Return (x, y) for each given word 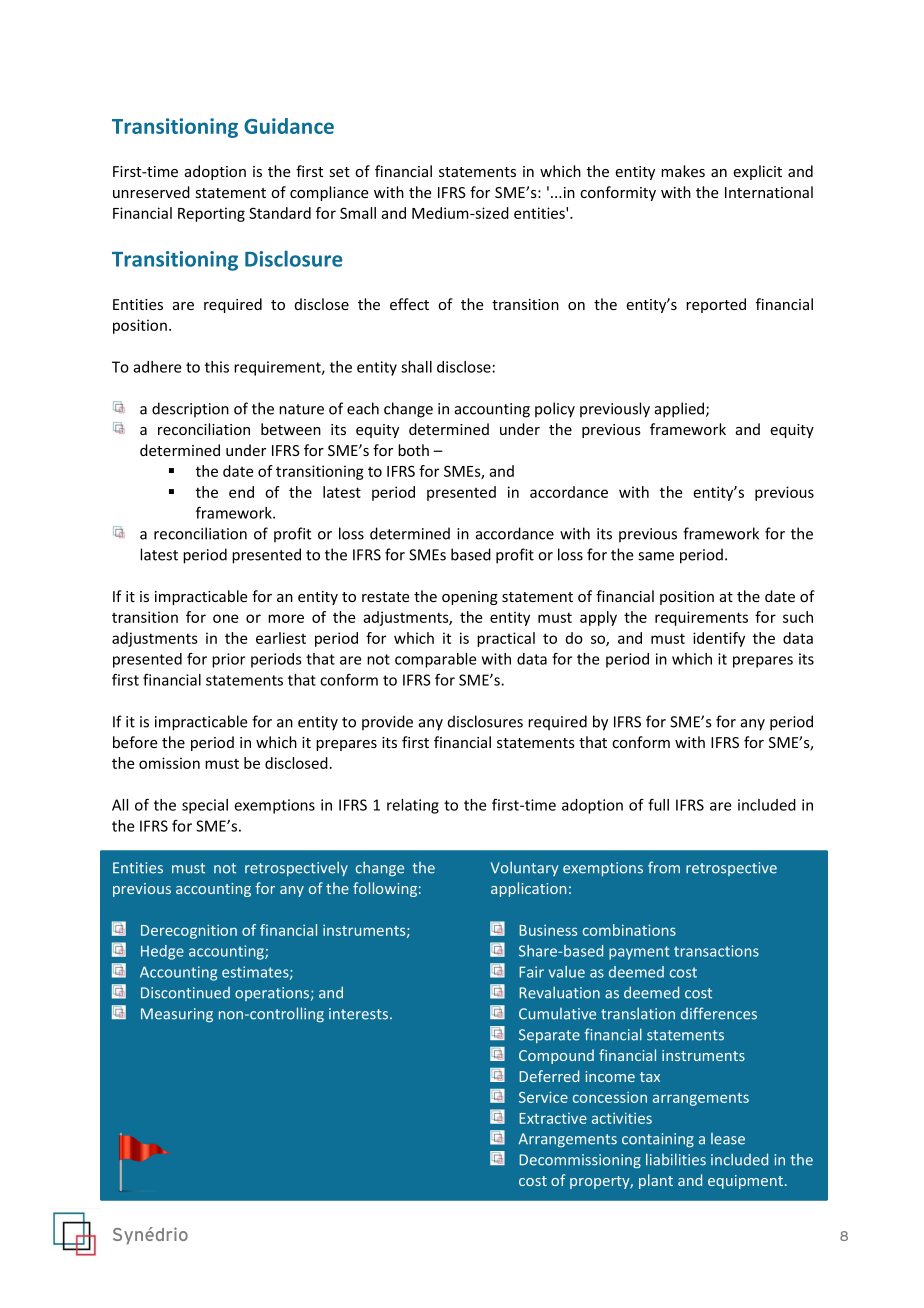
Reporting (211, 214)
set (340, 172)
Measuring (177, 1015)
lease (728, 1139)
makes (683, 171)
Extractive (553, 1118)
